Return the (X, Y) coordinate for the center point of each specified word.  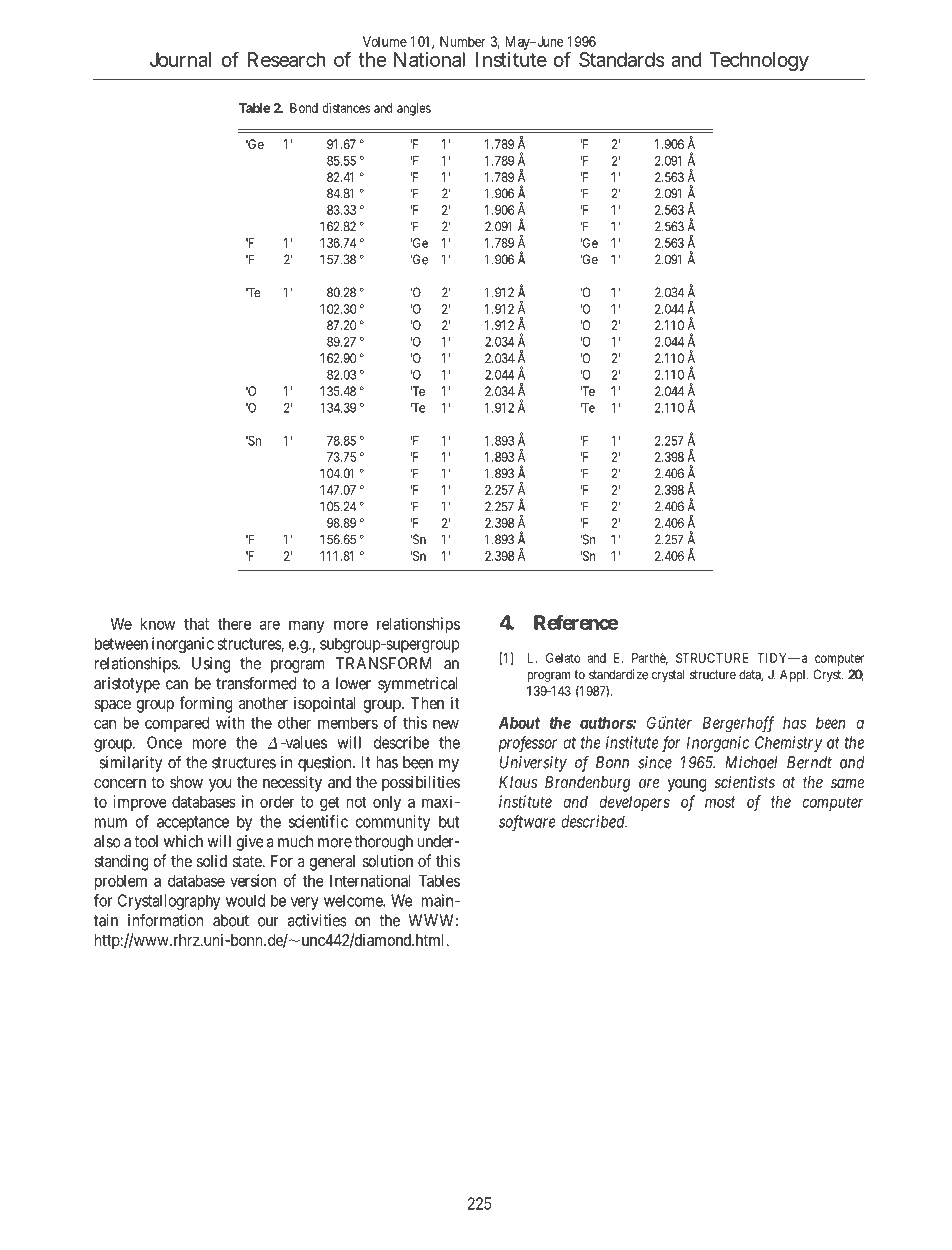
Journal (180, 59)
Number (463, 41)
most (720, 802)
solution (387, 861)
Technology (759, 61)
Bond (304, 108)
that (196, 624)
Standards (622, 59)
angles (414, 109)
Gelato (563, 658)
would (245, 900)
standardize (618, 674)
